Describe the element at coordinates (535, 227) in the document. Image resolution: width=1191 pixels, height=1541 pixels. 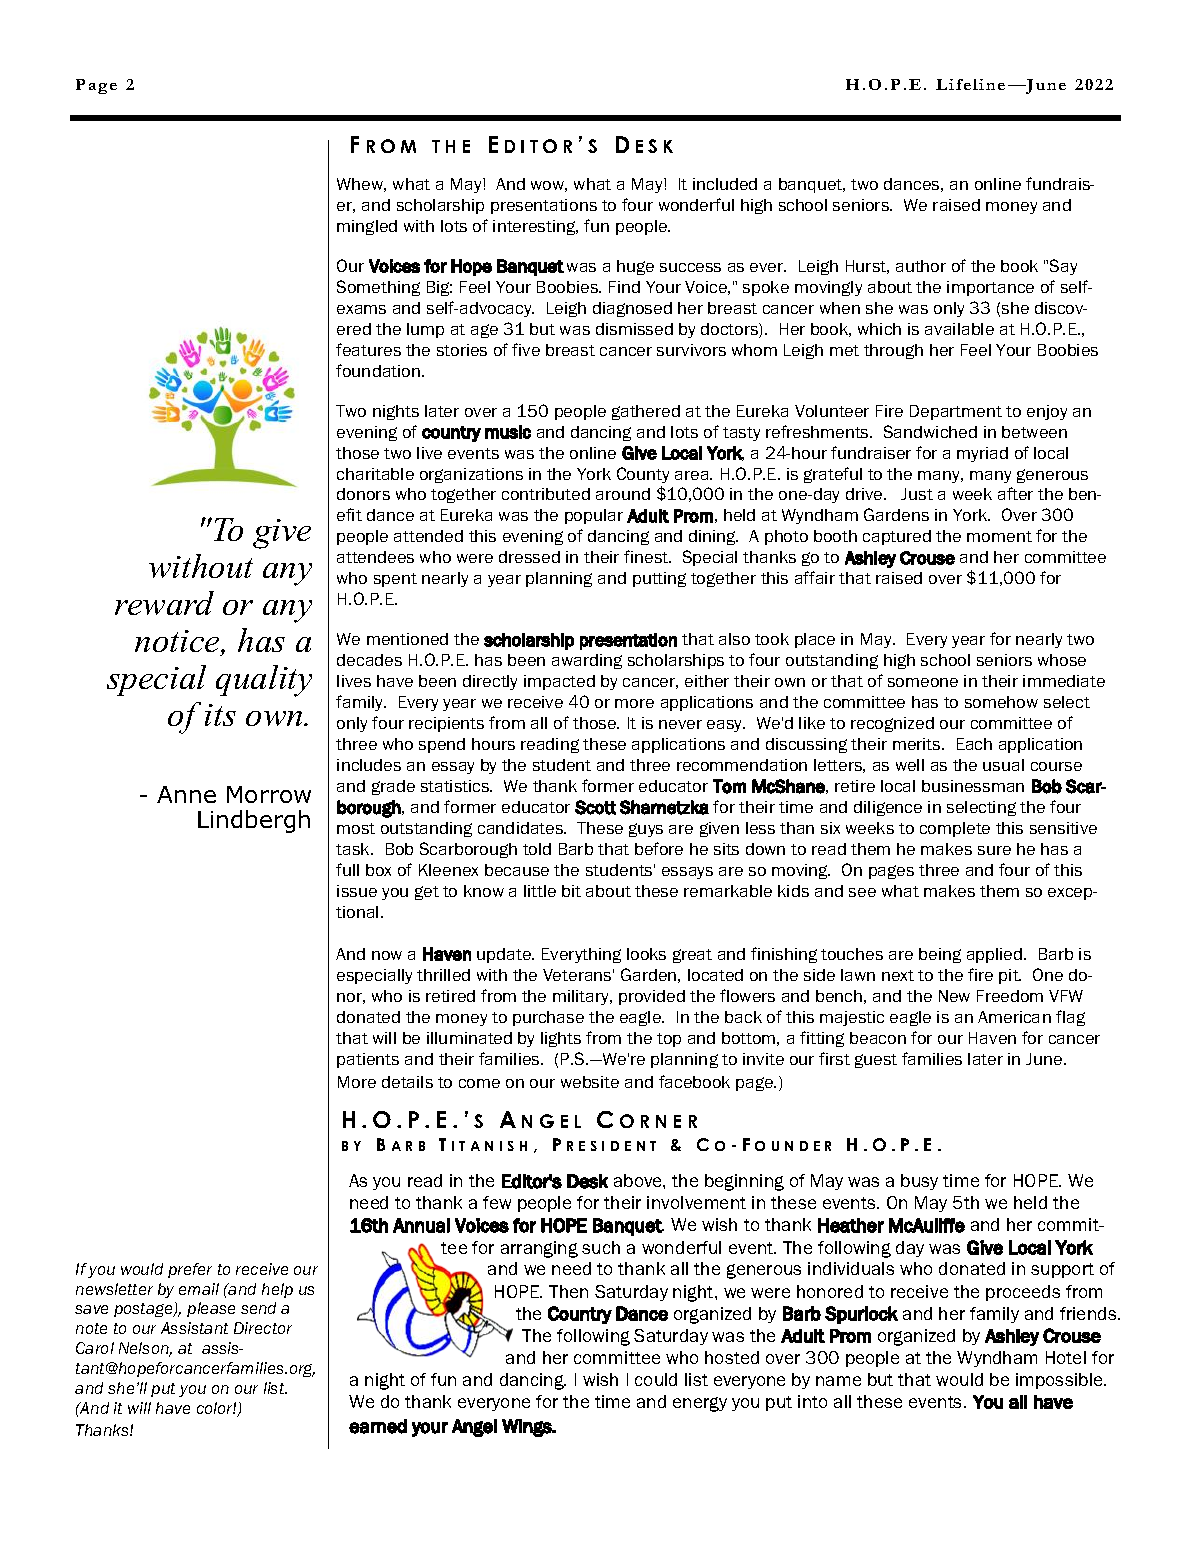
I see `interesting` at that location.
